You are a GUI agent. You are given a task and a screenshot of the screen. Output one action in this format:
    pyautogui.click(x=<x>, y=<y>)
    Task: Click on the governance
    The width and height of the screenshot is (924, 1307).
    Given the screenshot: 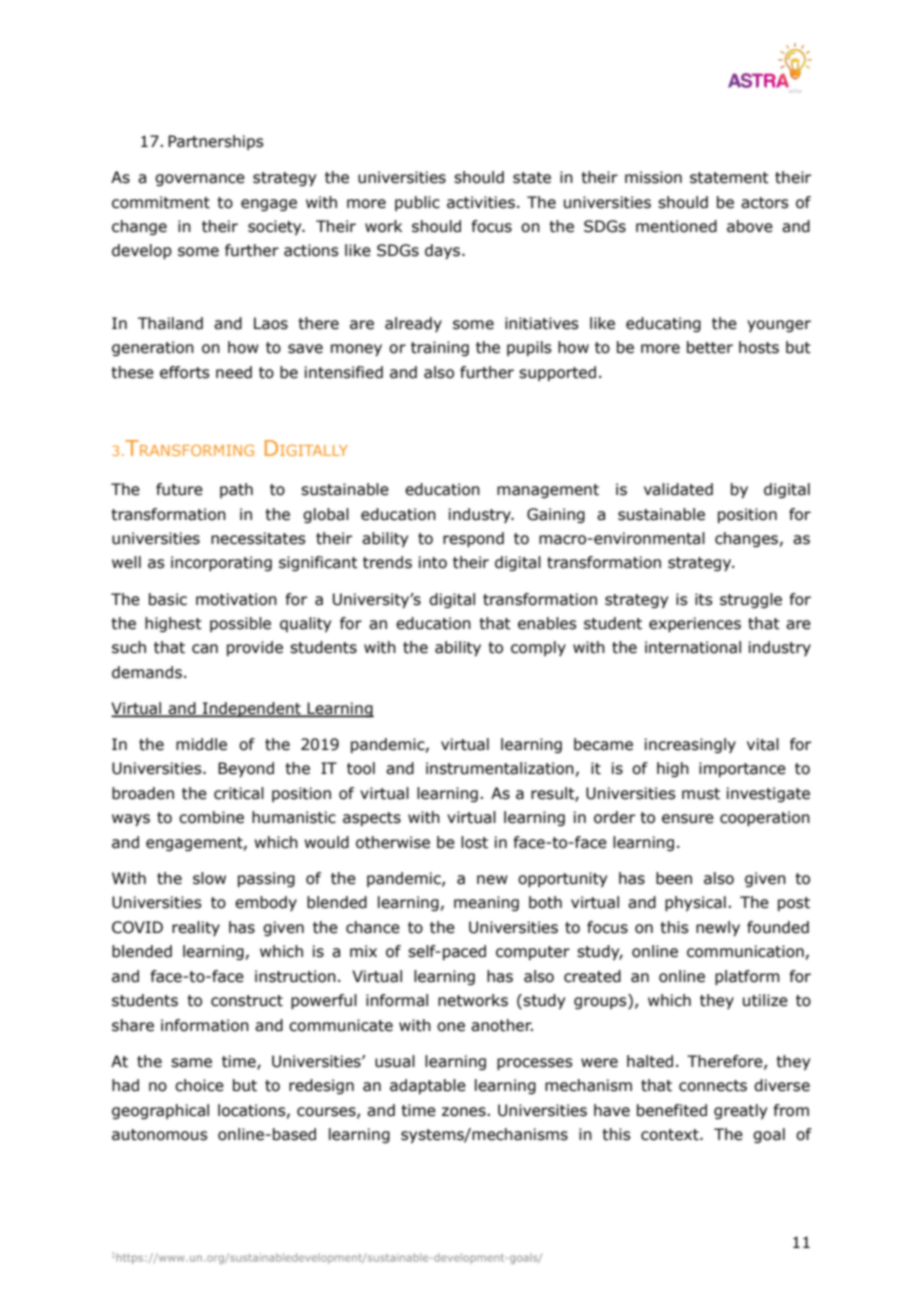 What is the action you would take?
    pyautogui.click(x=200, y=180)
